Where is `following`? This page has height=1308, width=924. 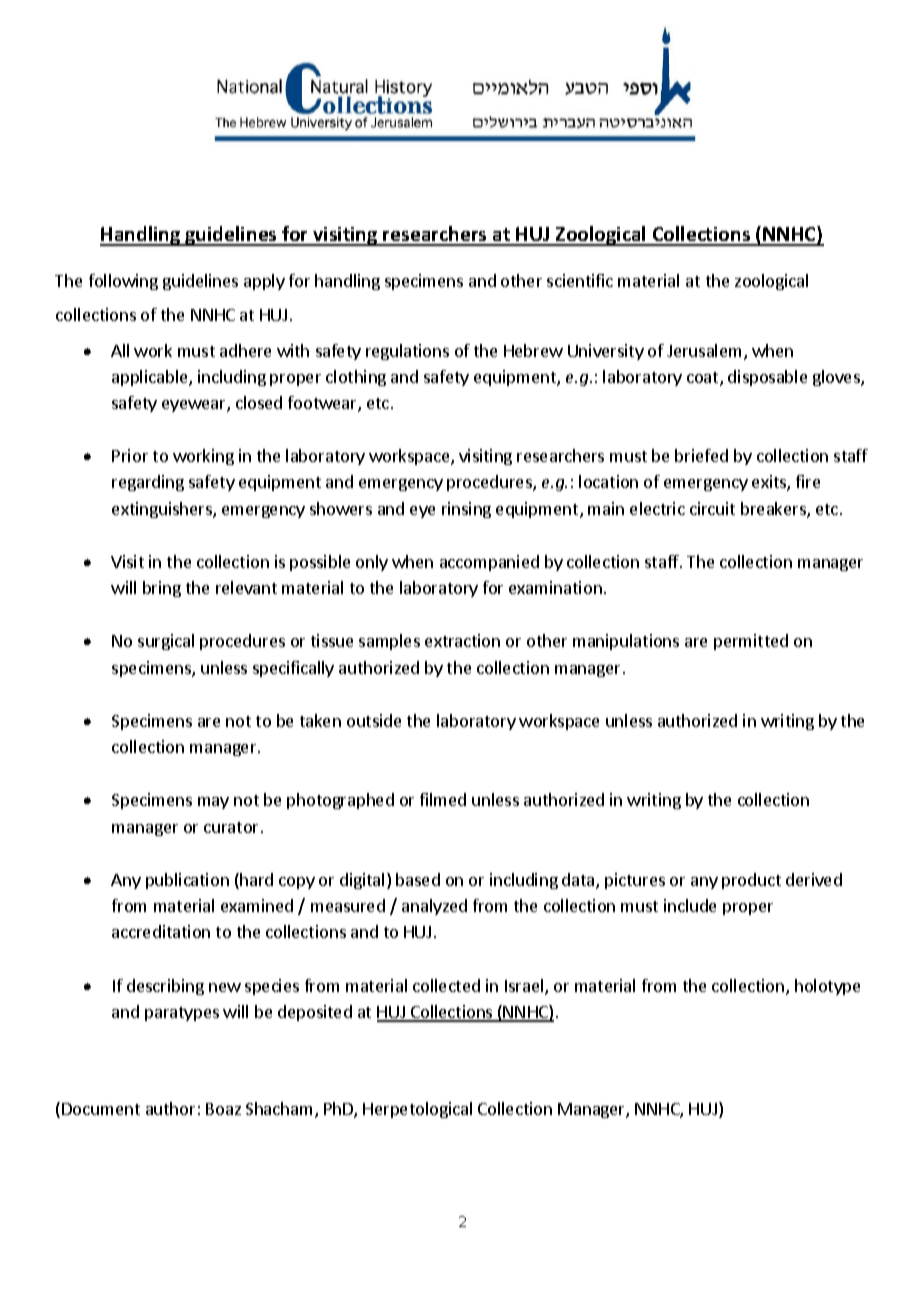
following is located at coordinates (123, 282).
